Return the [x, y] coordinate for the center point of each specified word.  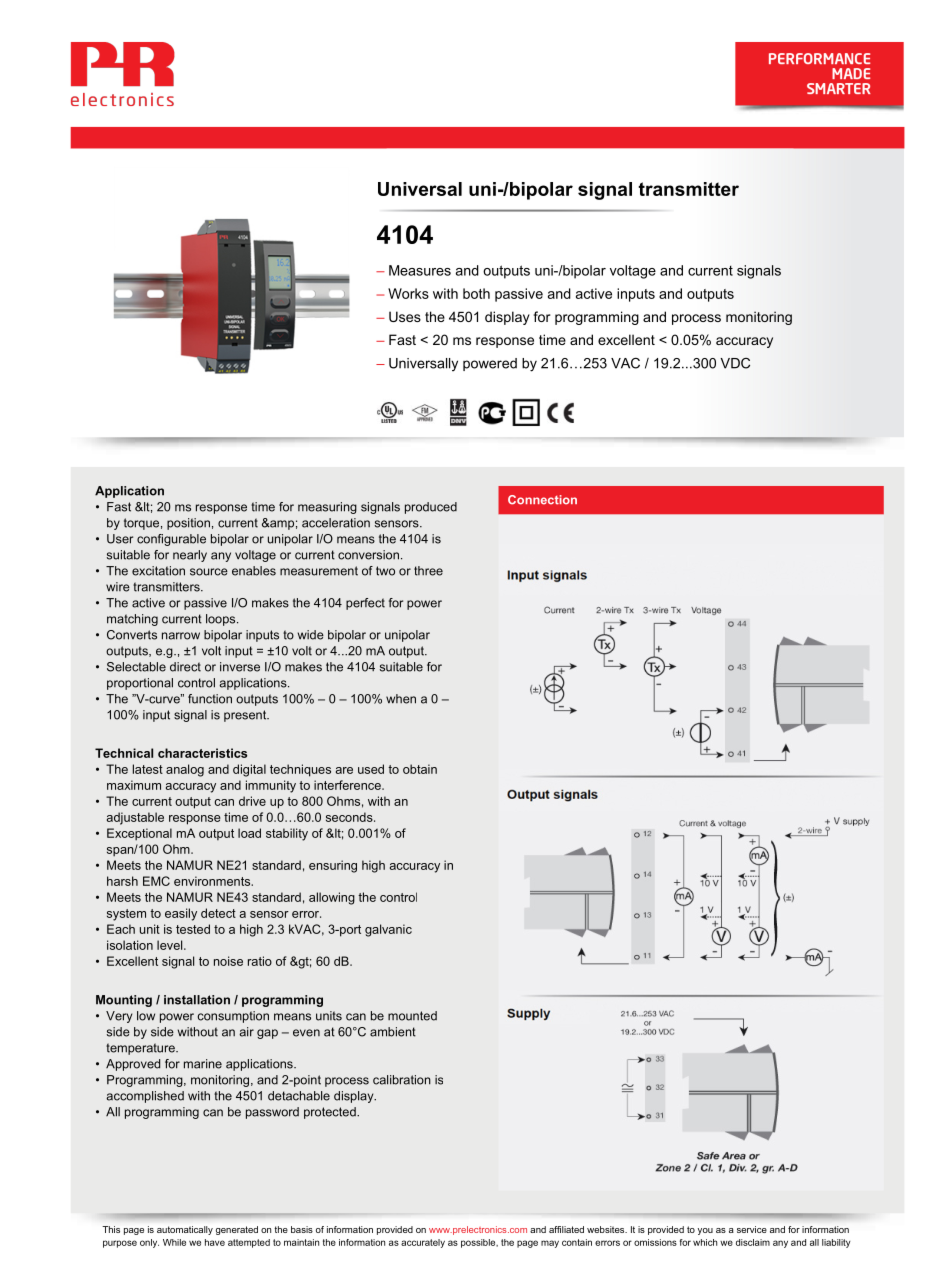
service [752, 1229]
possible [479, 1243]
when [401, 699]
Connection [542, 500]
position [188, 524]
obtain [420, 769]
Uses [405, 316]
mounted [412, 1016]
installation [197, 1000]
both [476, 293]
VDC [735, 363]
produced [431, 508]
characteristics [202, 753]
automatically [185, 1230]
